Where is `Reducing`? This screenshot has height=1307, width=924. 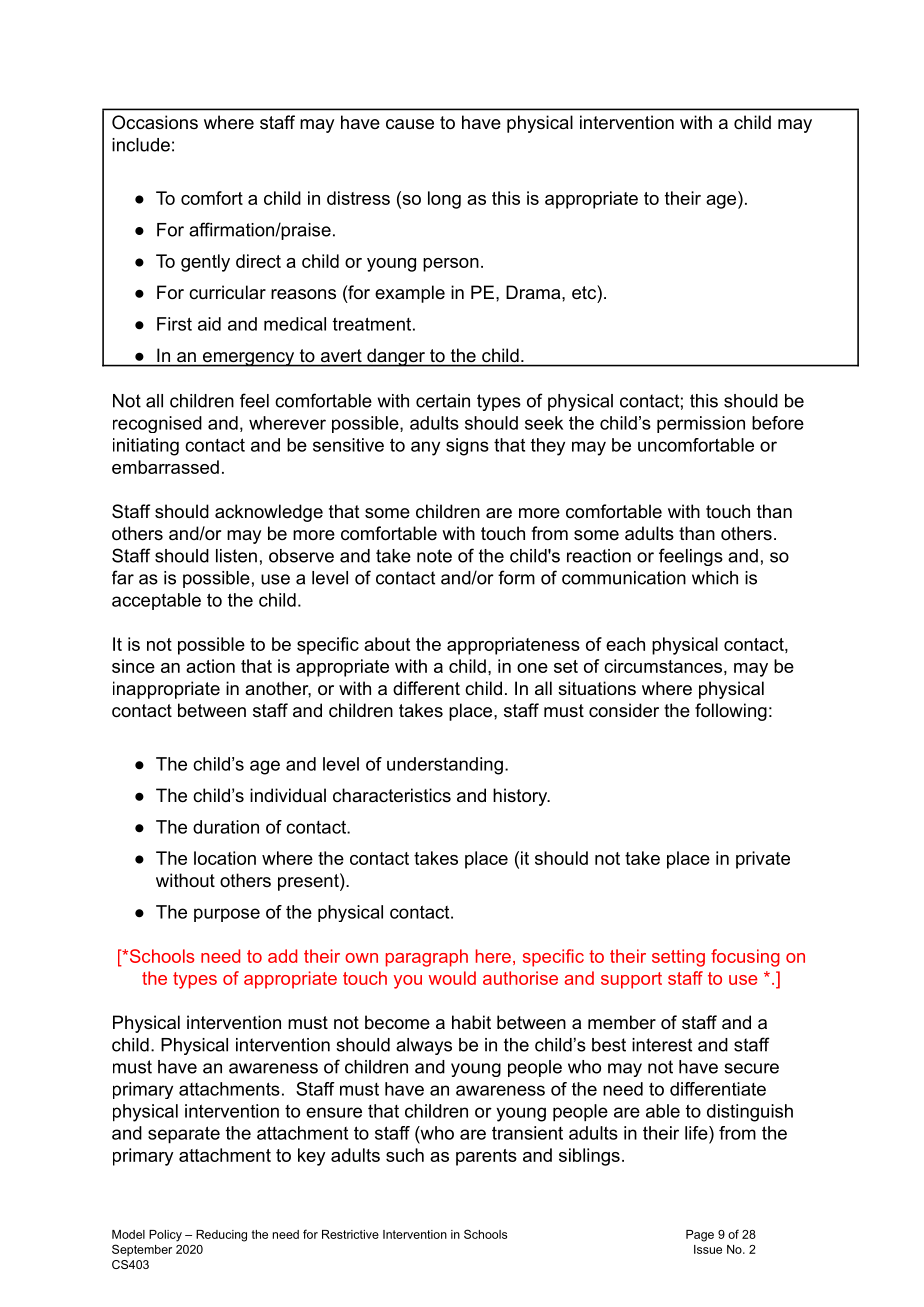 Reducing is located at coordinates (221, 1236).
